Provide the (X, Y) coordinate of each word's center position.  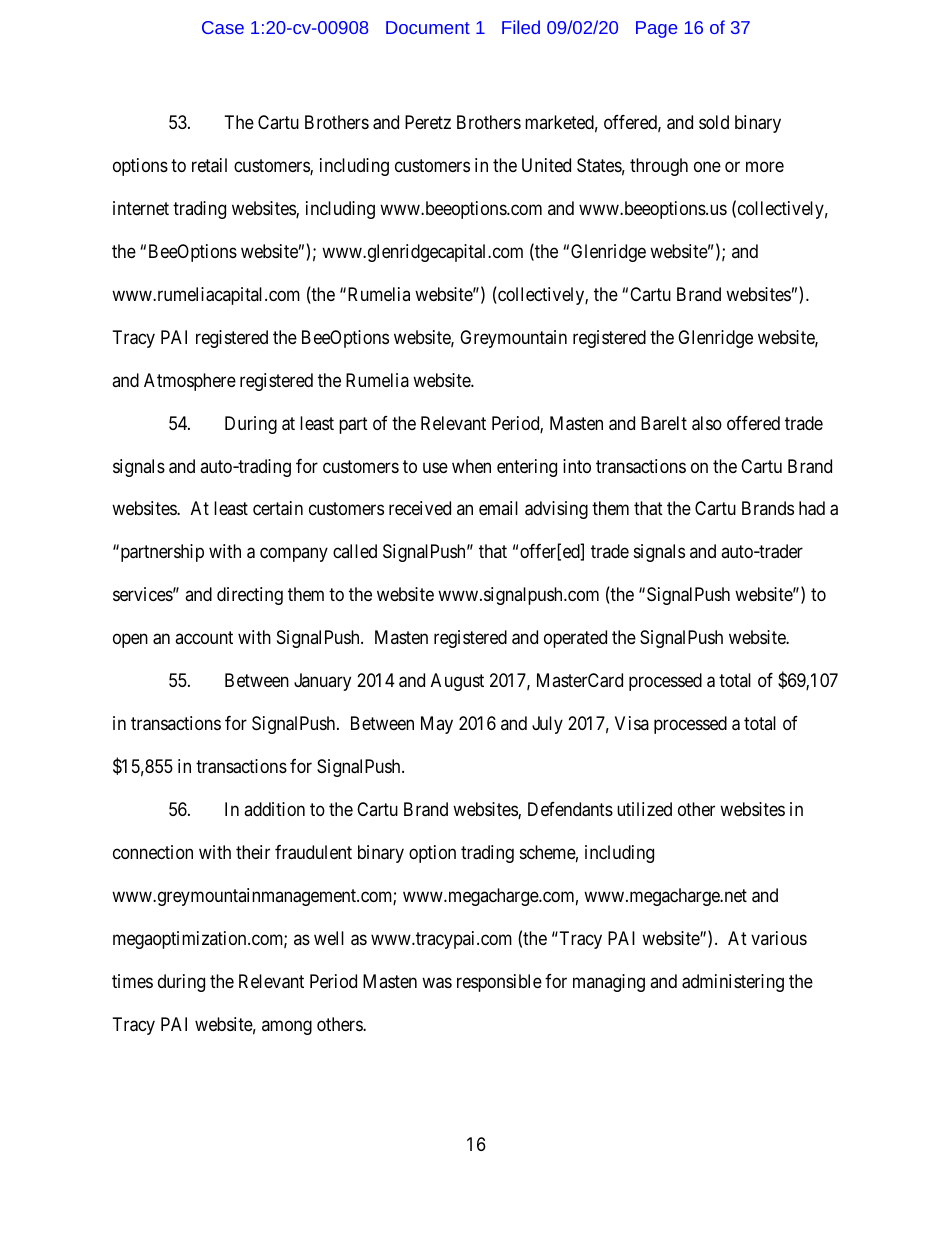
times (132, 981)
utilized (644, 809)
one (707, 166)
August (457, 682)
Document (428, 27)
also (707, 423)
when (471, 466)
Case (223, 27)
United (546, 165)
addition (274, 809)
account (204, 638)
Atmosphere (190, 382)
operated (575, 639)
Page (656, 29)
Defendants (570, 809)
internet (141, 208)
